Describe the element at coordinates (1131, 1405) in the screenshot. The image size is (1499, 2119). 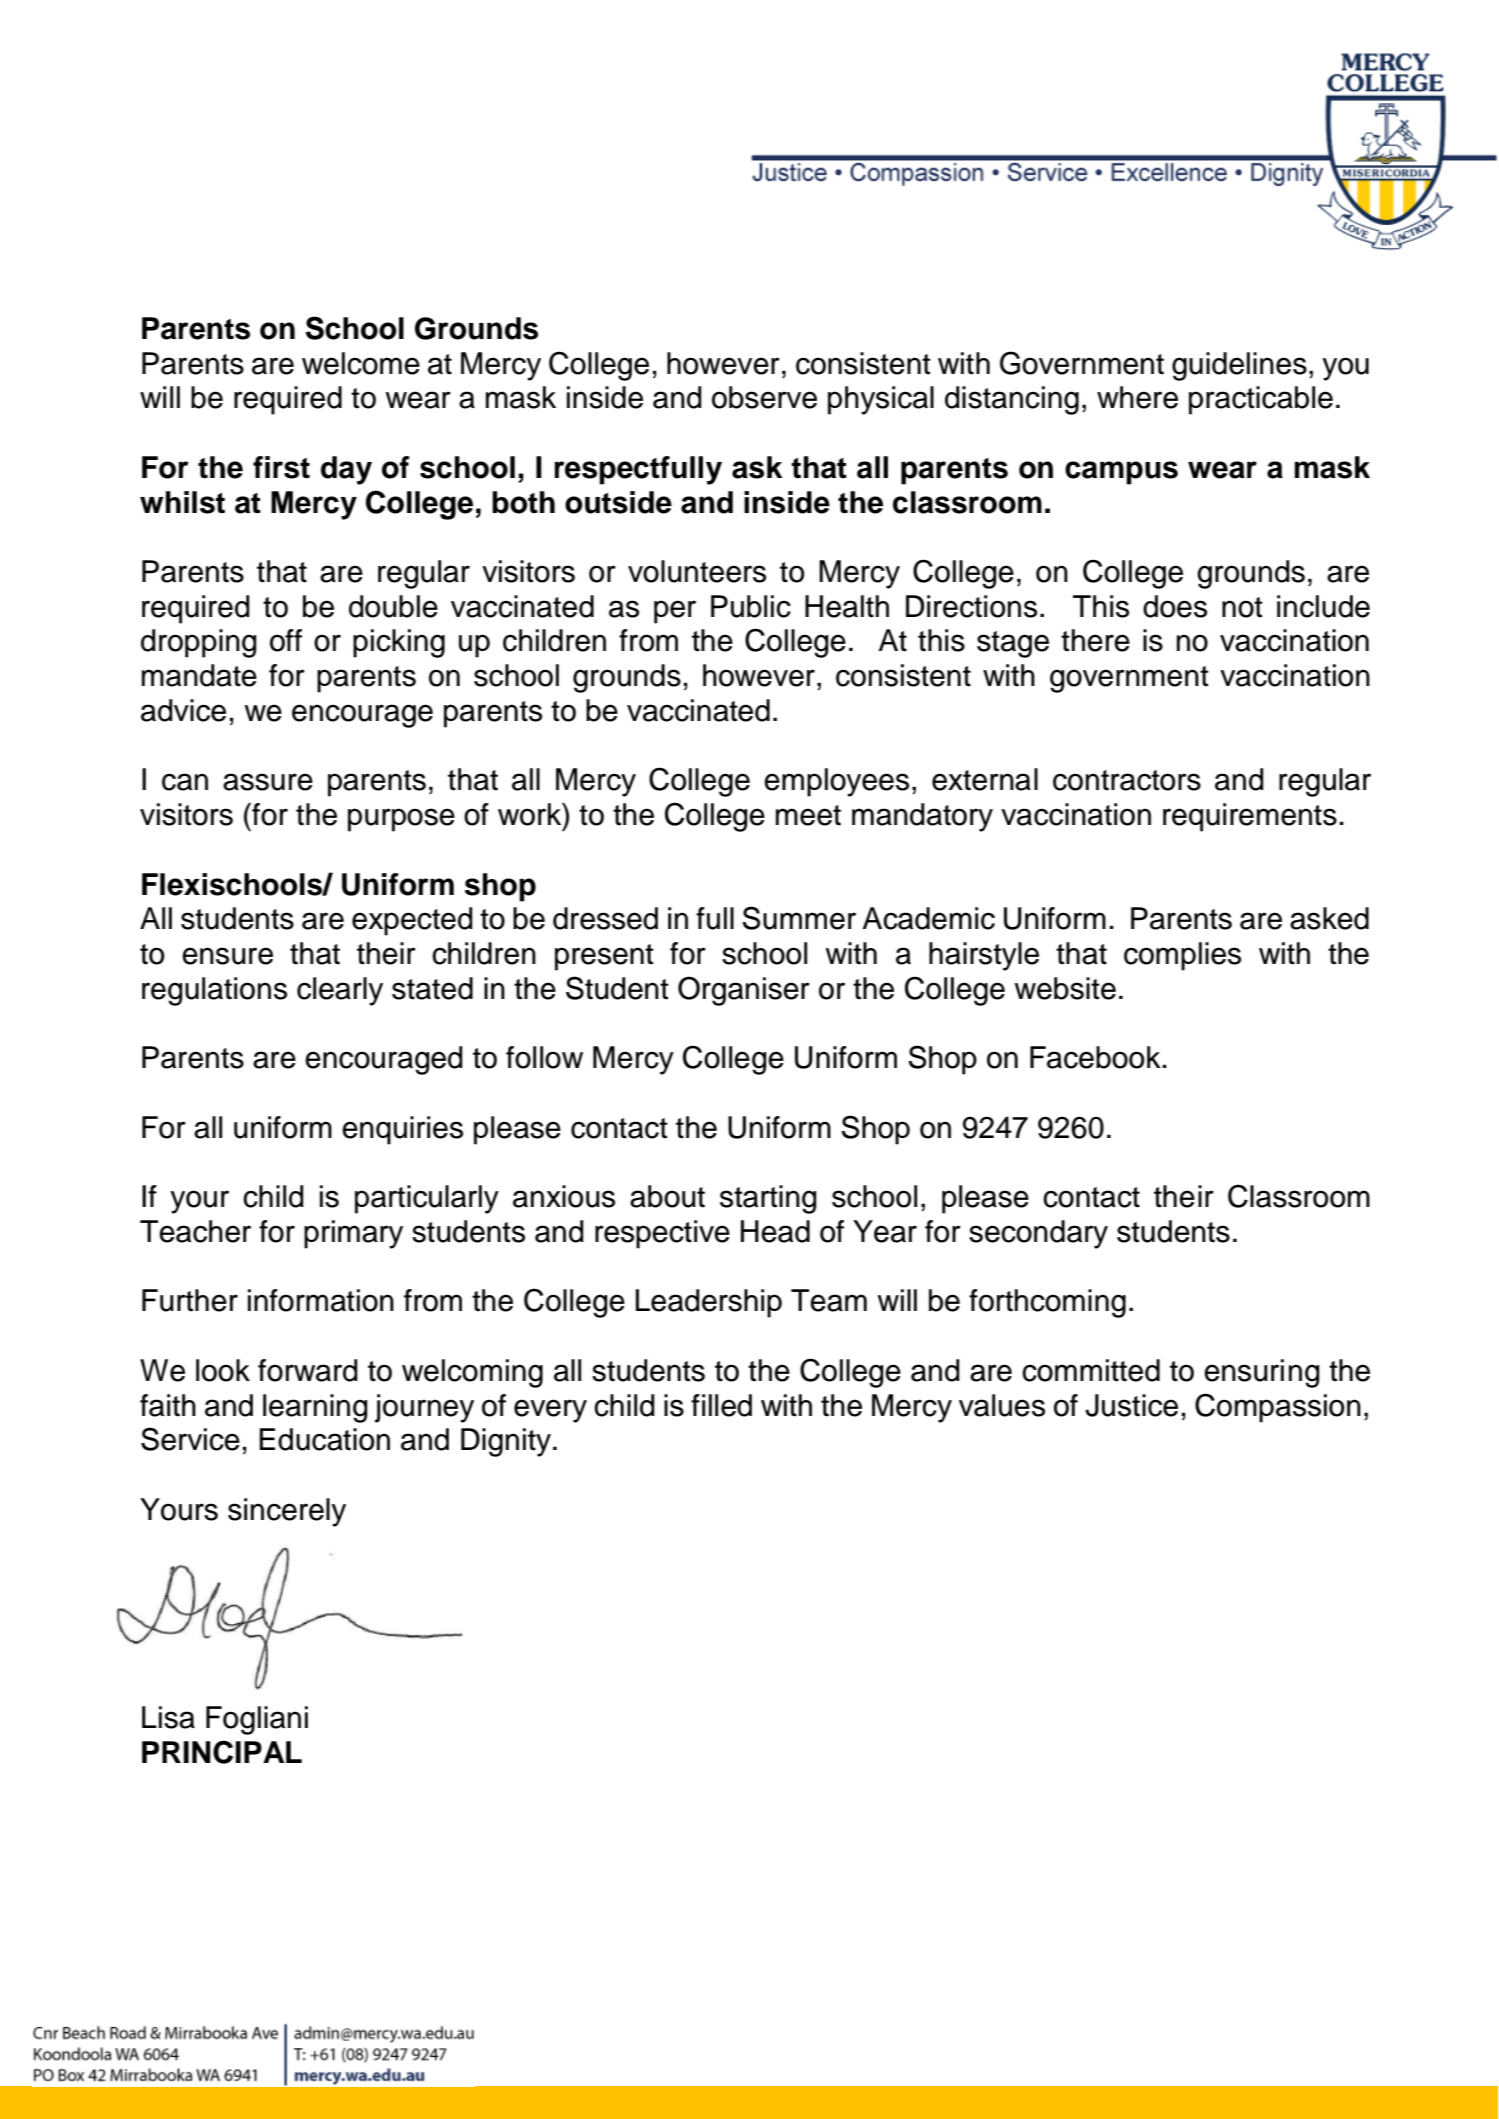
I see `Justice` at that location.
